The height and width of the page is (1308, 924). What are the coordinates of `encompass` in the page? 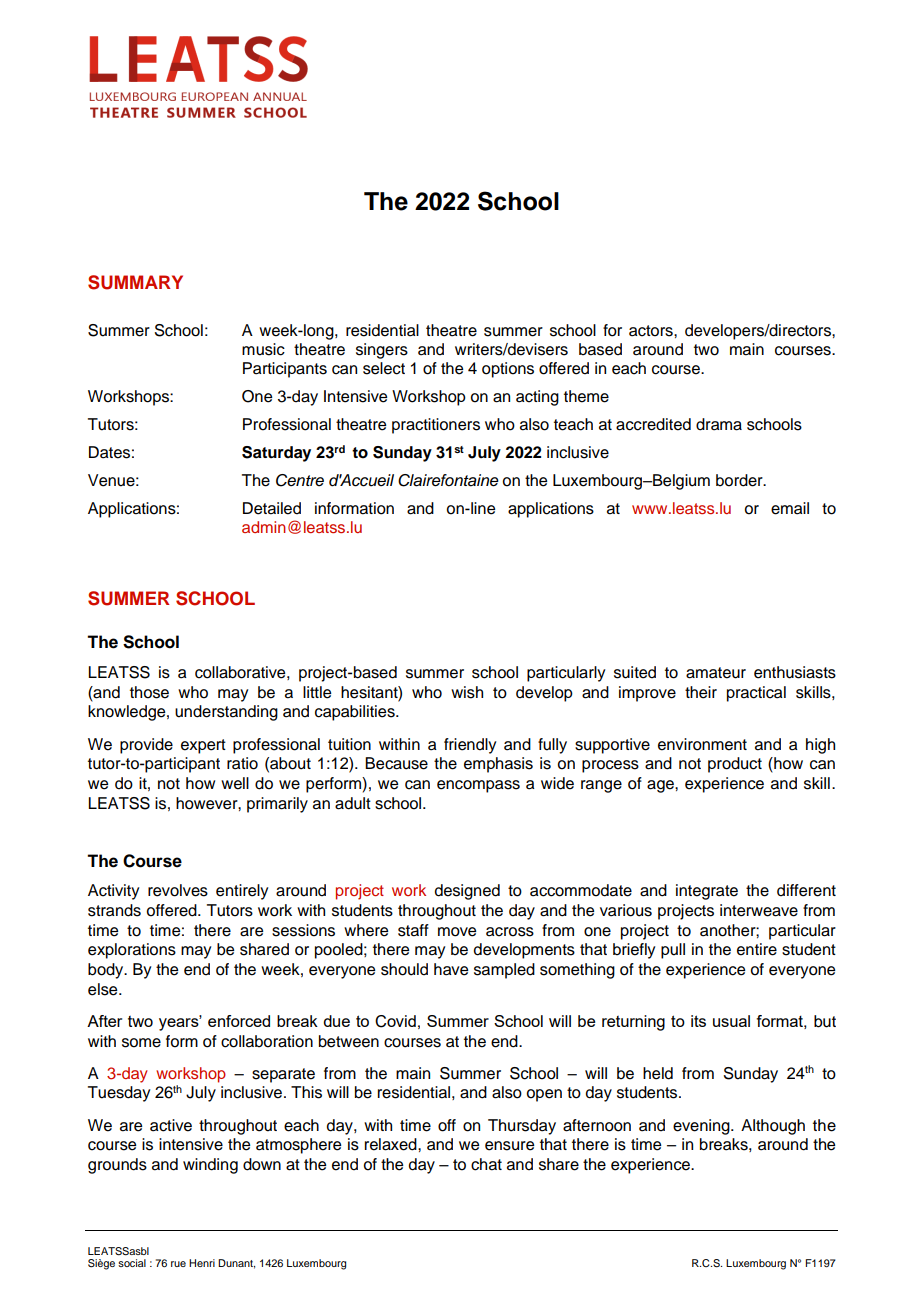 It's located at (478, 786).
